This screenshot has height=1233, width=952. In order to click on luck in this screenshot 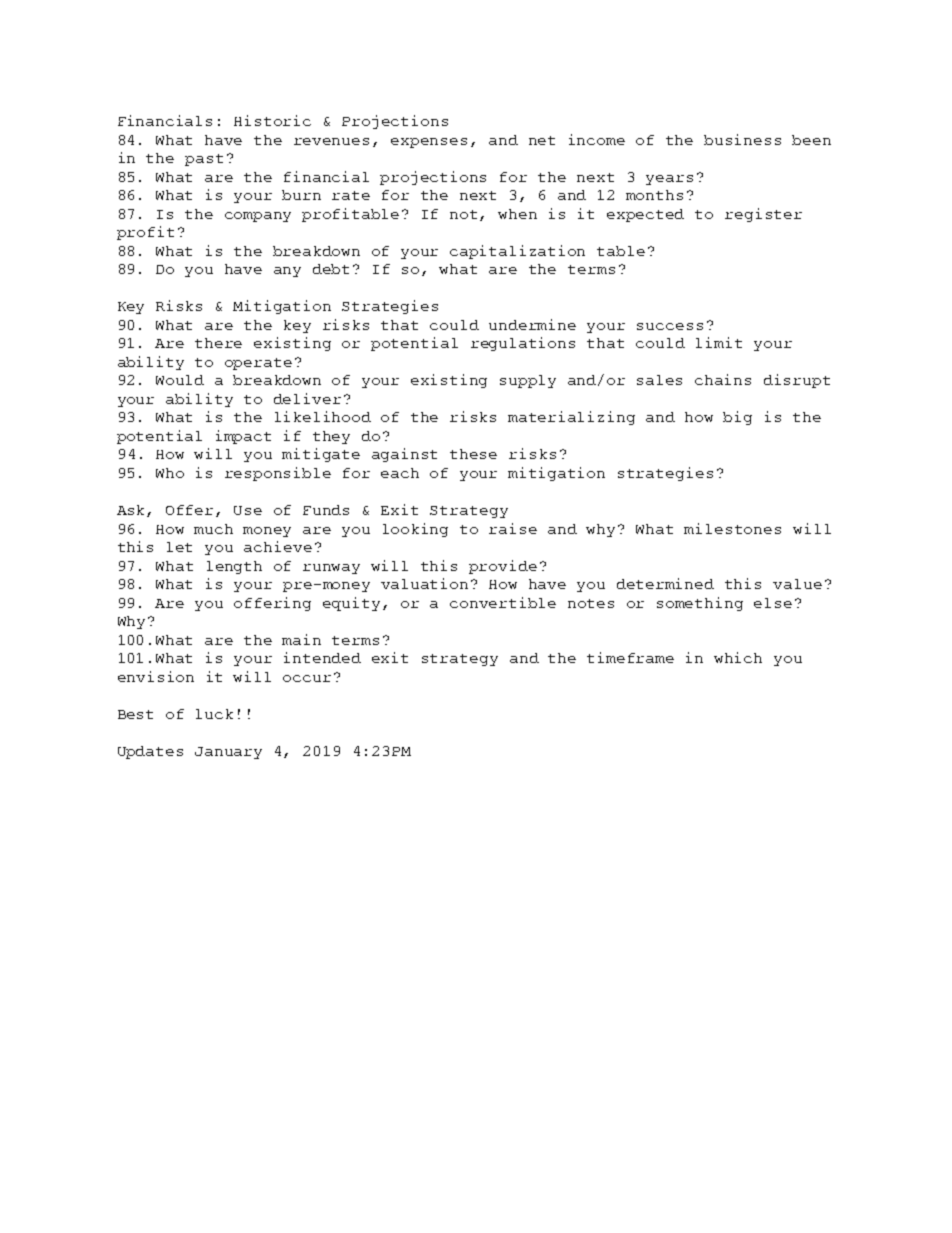, I will do `click(214, 714)`.
